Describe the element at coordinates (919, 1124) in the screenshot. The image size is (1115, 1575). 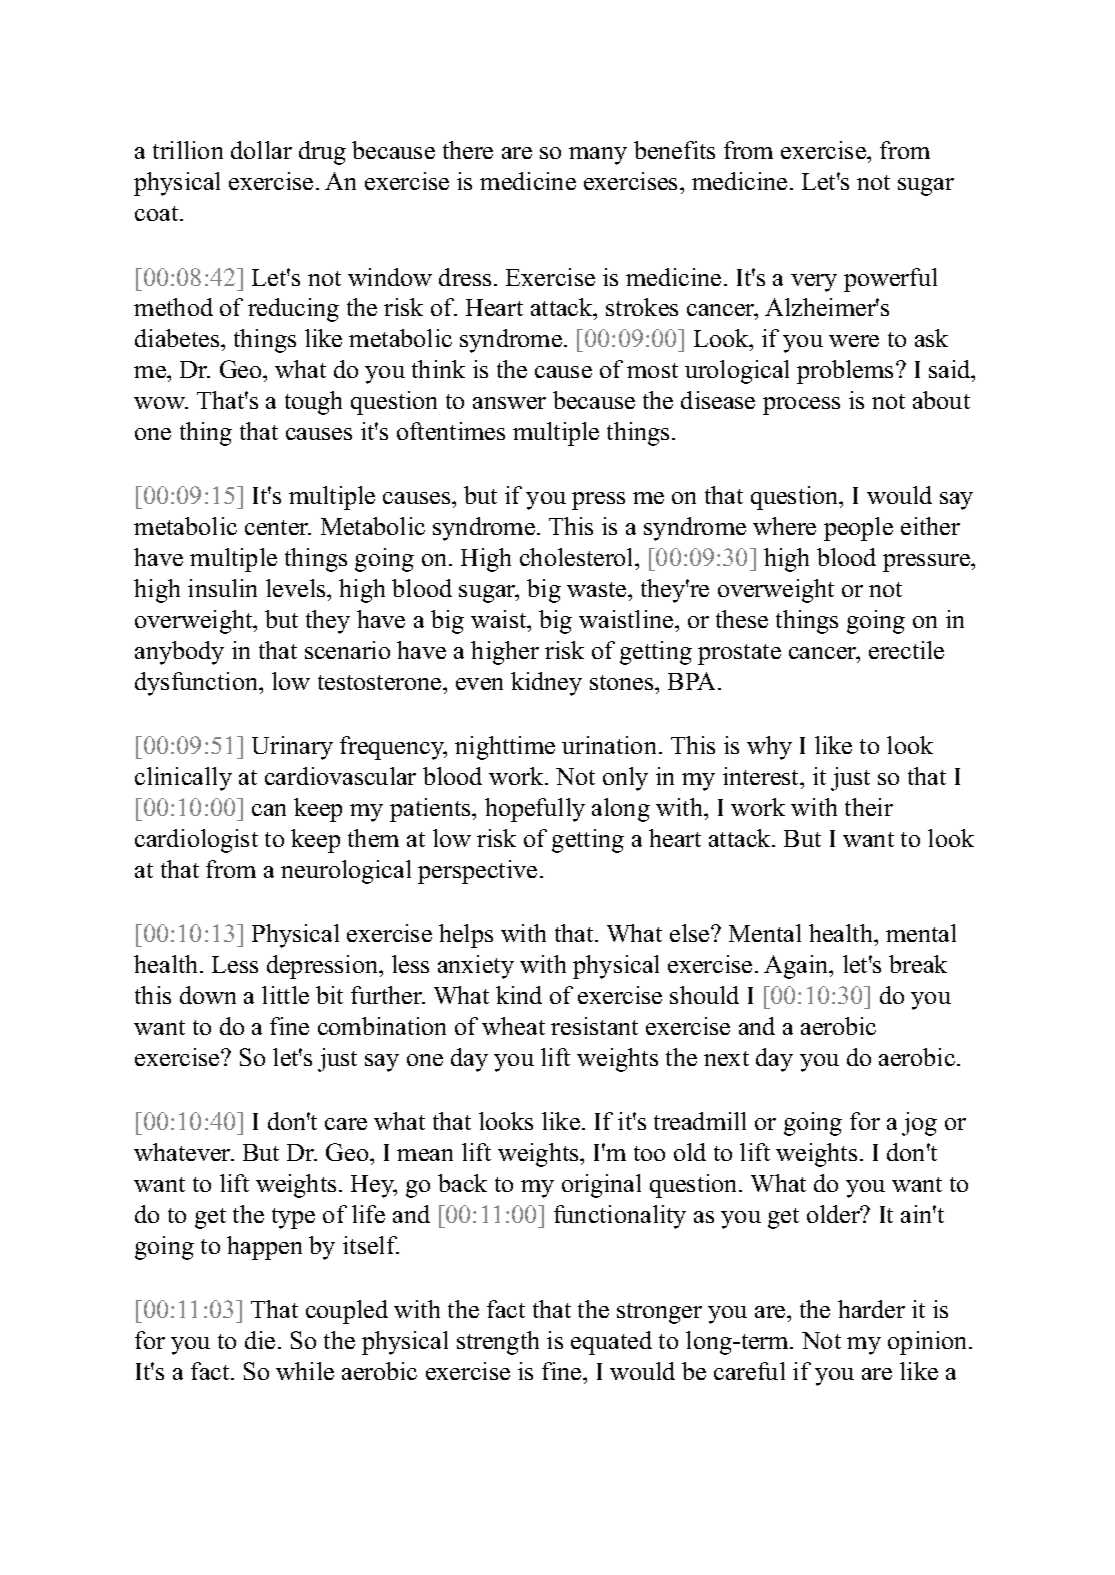
I see `jog` at that location.
